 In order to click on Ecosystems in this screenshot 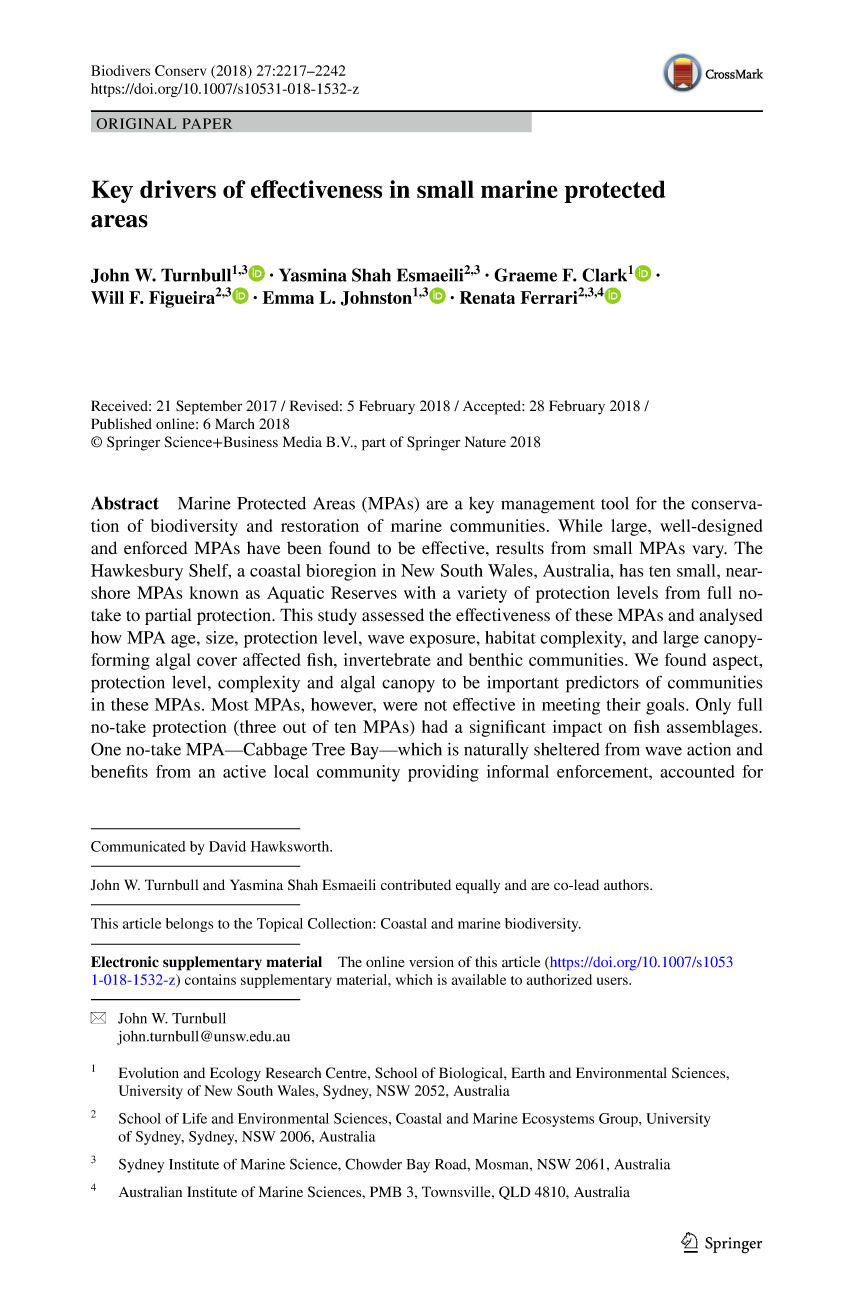, I will do `click(558, 1120)`.
